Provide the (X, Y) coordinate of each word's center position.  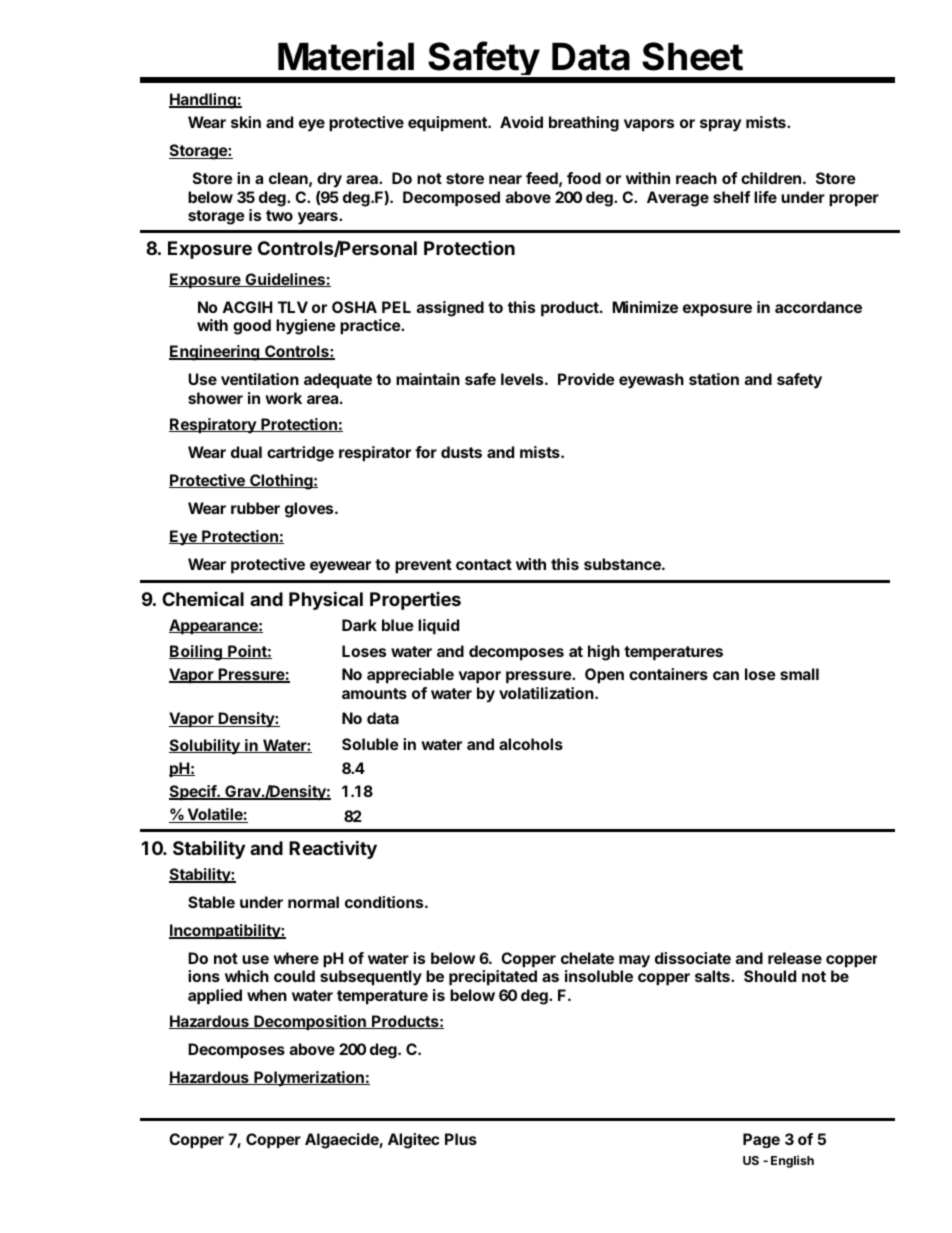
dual (246, 452)
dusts (461, 452)
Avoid (521, 122)
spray (721, 125)
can (726, 675)
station (714, 379)
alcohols (531, 744)
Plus (461, 1139)
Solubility (205, 747)
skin (246, 122)
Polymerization (309, 1079)
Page (761, 1140)
